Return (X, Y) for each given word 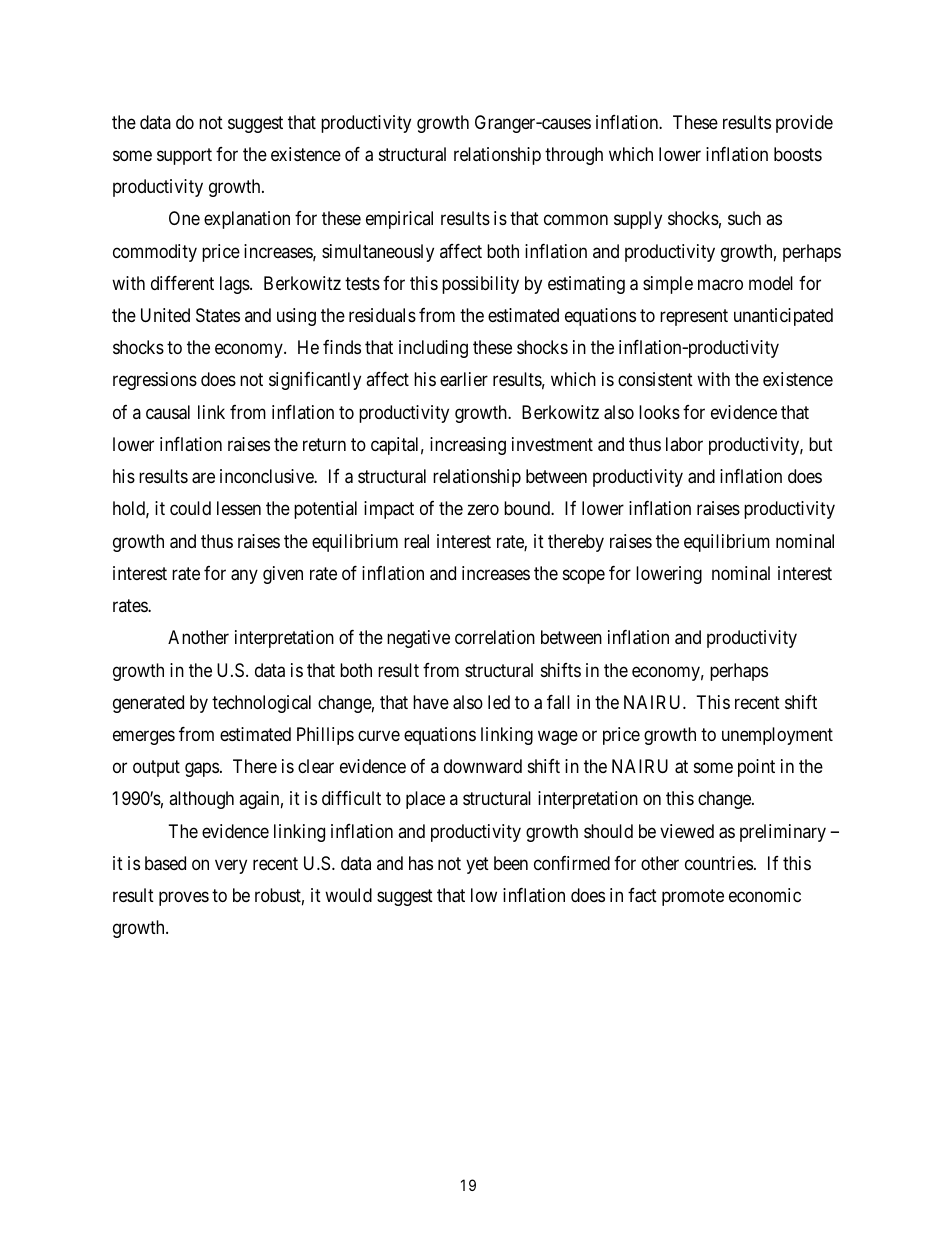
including (433, 349)
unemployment (777, 736)
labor (684, 444)
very (231, 866)
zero (483, 510)
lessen (239, 508)
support (184, 156)
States (218, 315)
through (574, 156)
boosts (798, 154)
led (499, 702)
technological (261, 704)
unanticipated (783, 317)
